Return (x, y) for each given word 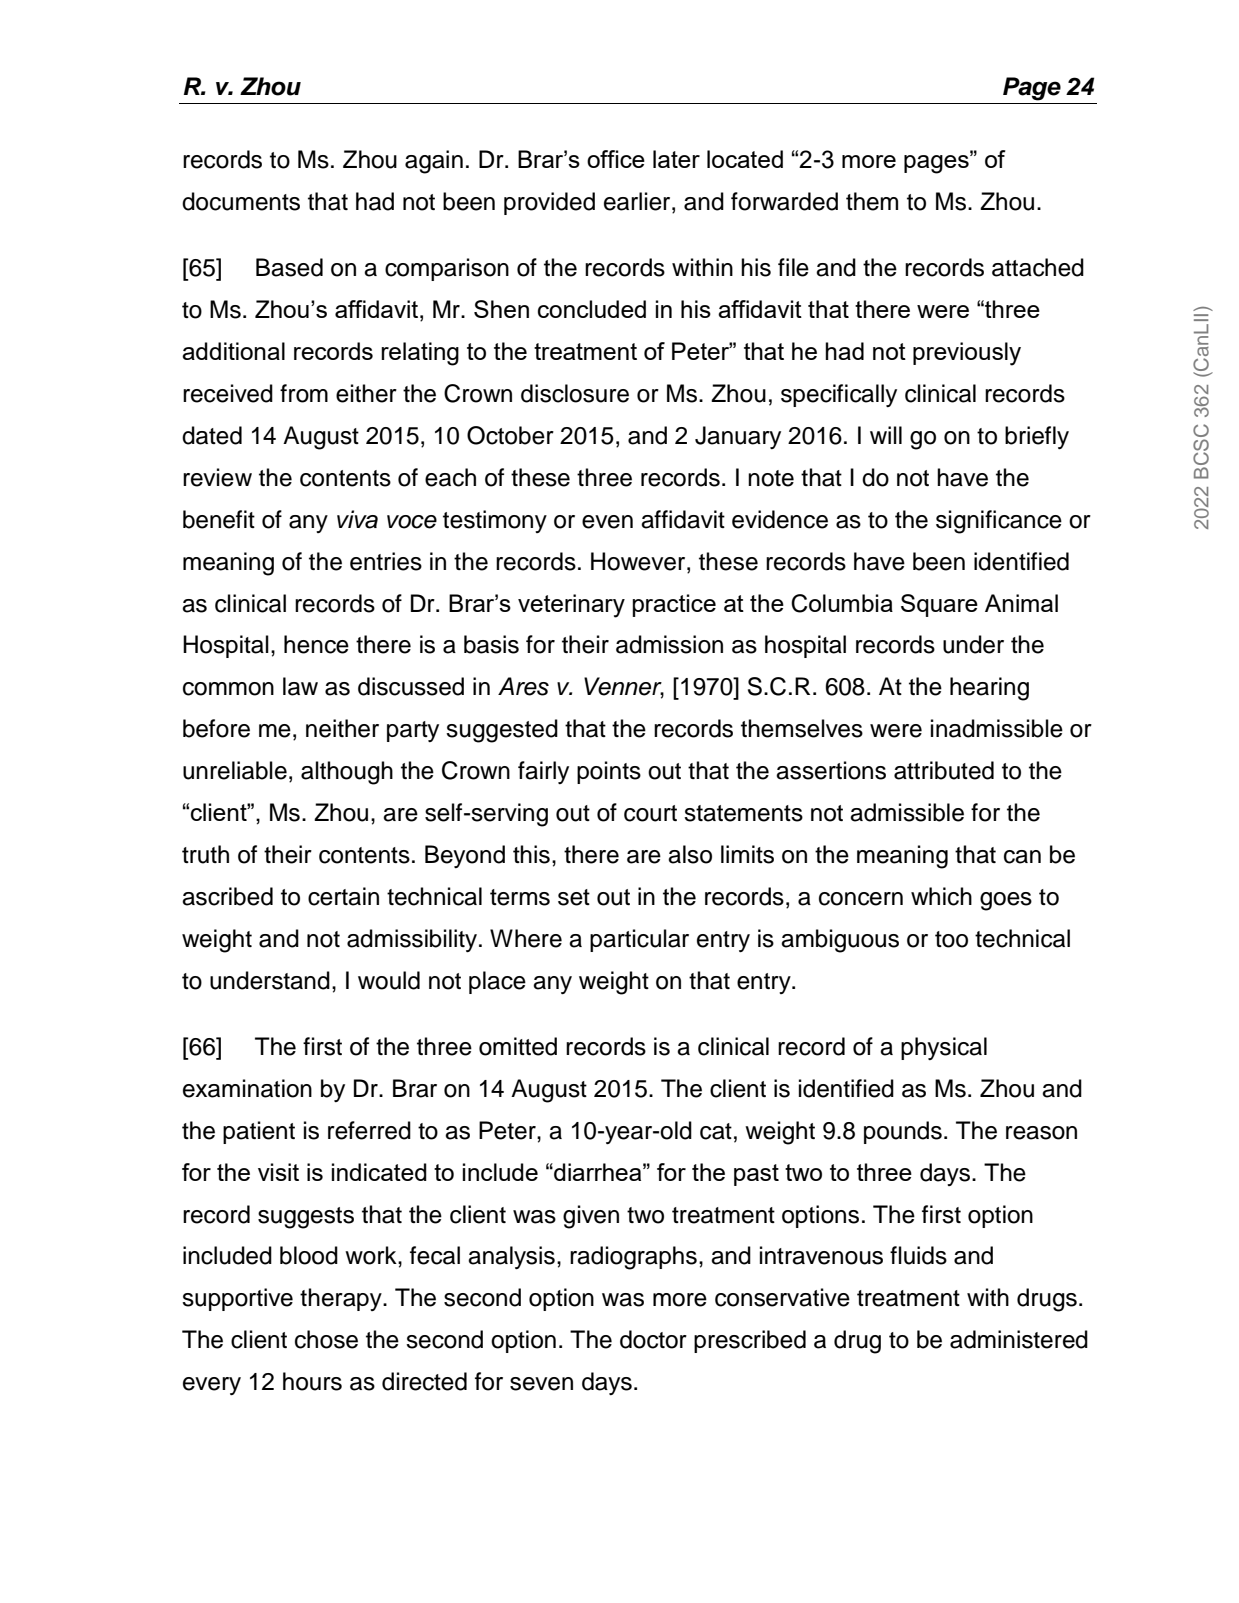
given (591, 1217)
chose (326, 1339)
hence (316, 644)
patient (259, 1132)
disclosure (575, 393)
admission (669, 644)
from (304, 393)
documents (241, 201)
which (941, 896)
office (616, 159)
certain (343, 896)
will (886, 435)
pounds (903, 1132)
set (574, 897)
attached (1038, 267)
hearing (989, 689)
